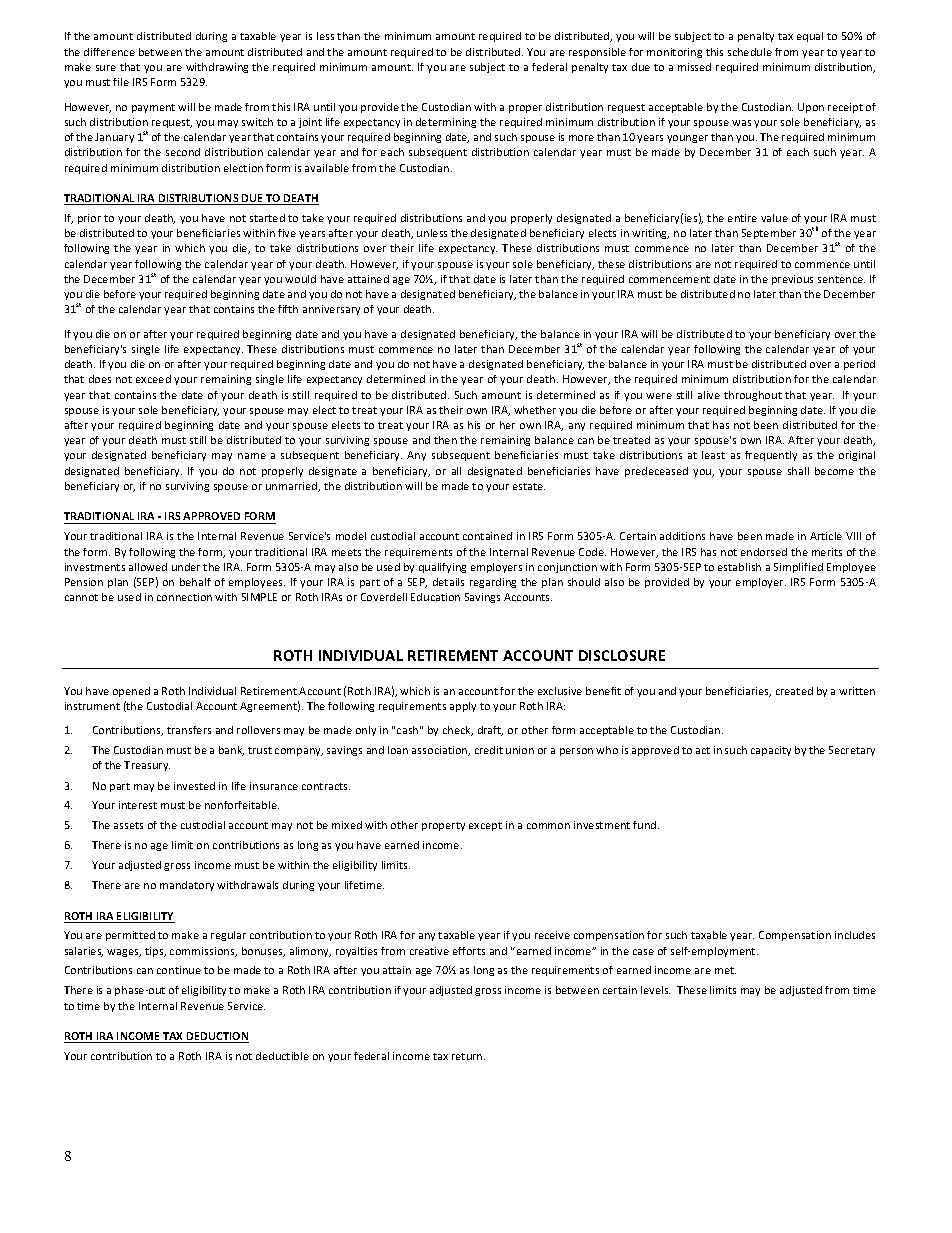 Image resolution: width=952 pixels, height=1233 pixels. What do you see at coordinates (217, 1037) in the screenshot?
I see `DEDUCTION` at bounding box center [217, 1037].
